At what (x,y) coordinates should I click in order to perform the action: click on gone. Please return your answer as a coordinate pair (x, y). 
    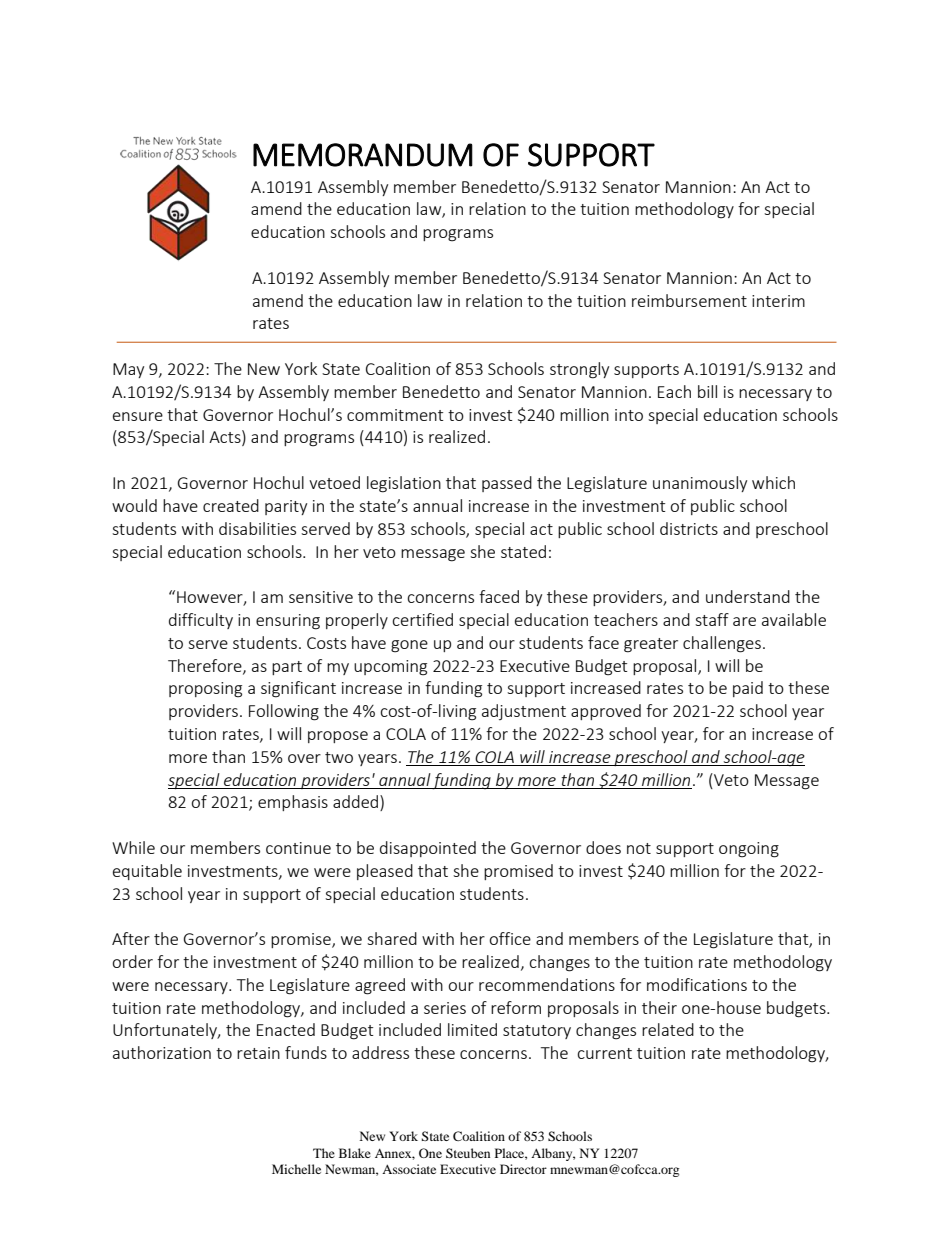
    Looking at the image, I should click on (409, 646).
